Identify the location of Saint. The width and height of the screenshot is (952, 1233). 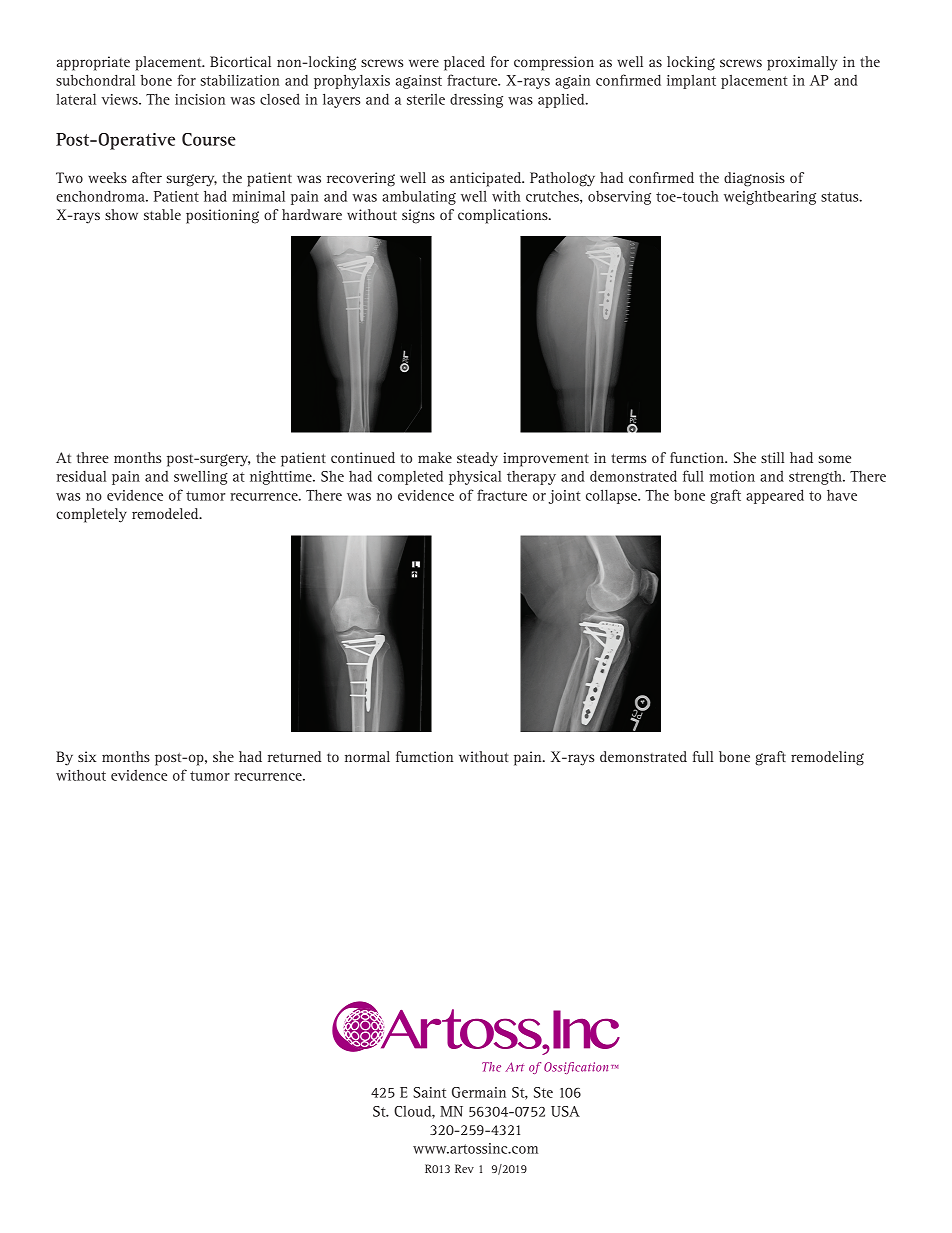
(429, 1092).
